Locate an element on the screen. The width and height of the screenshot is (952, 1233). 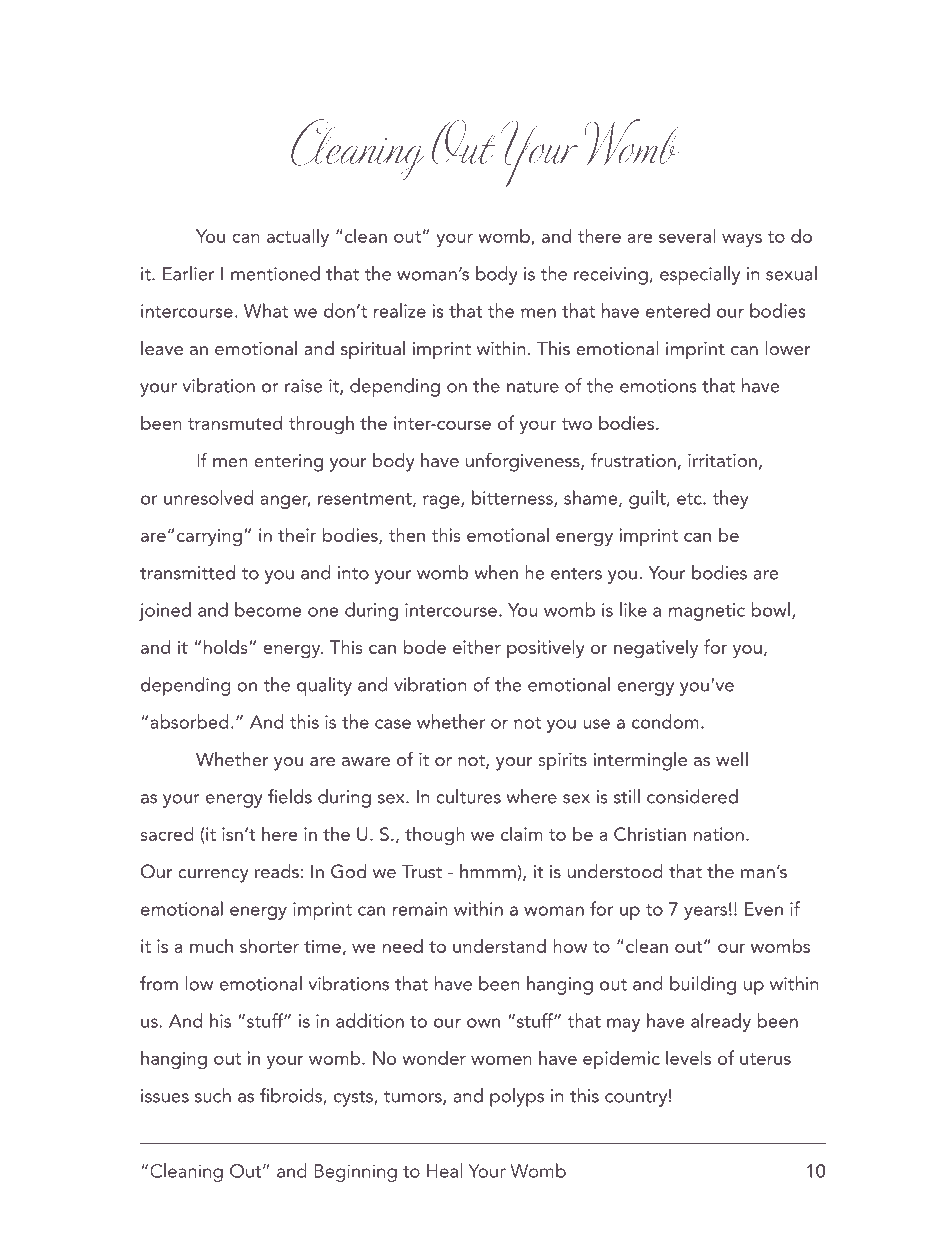
either is located at coordinates (477, 646).
